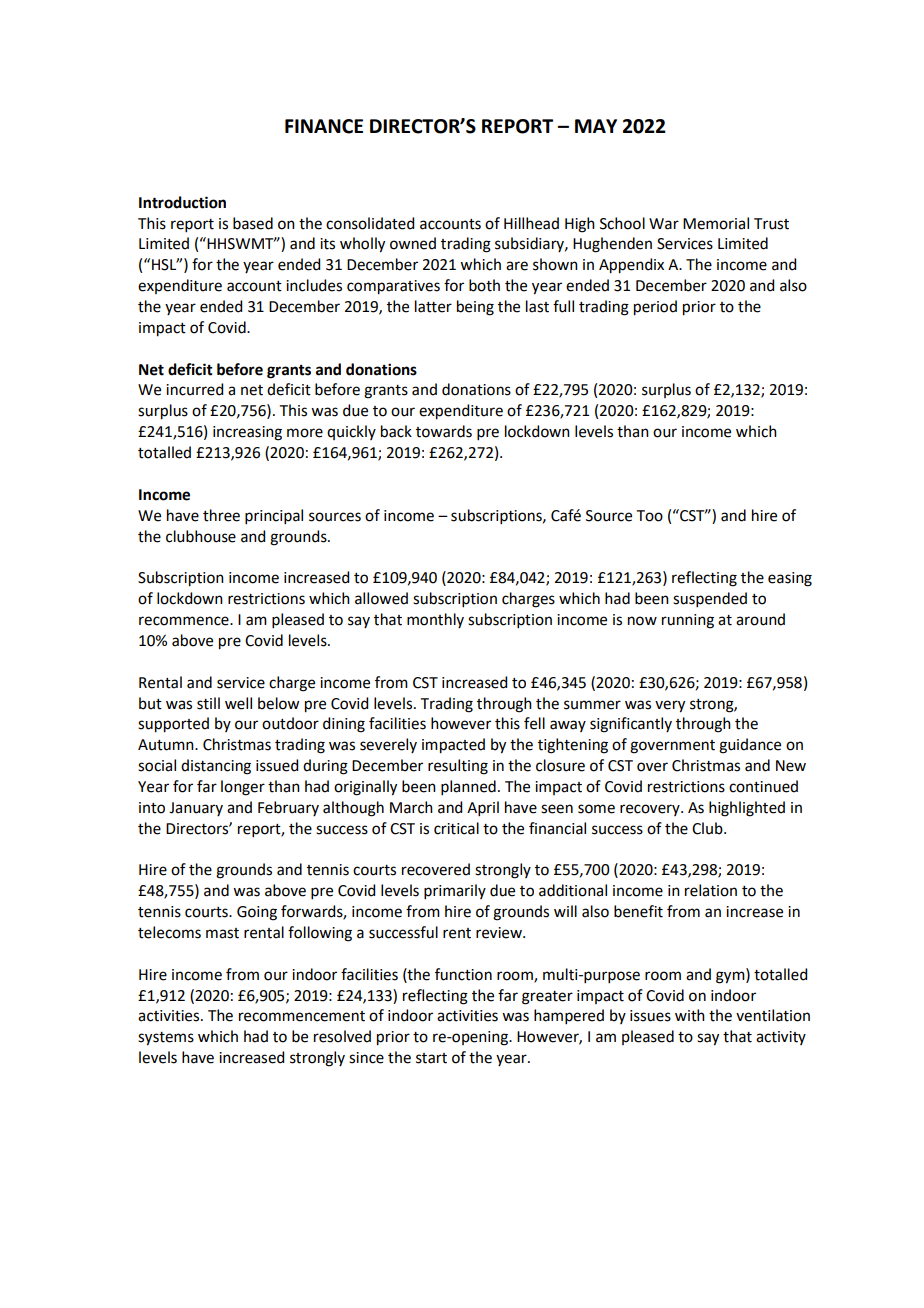 This page has height=1308, width=924. I want to click on running, so click(688, 621).
